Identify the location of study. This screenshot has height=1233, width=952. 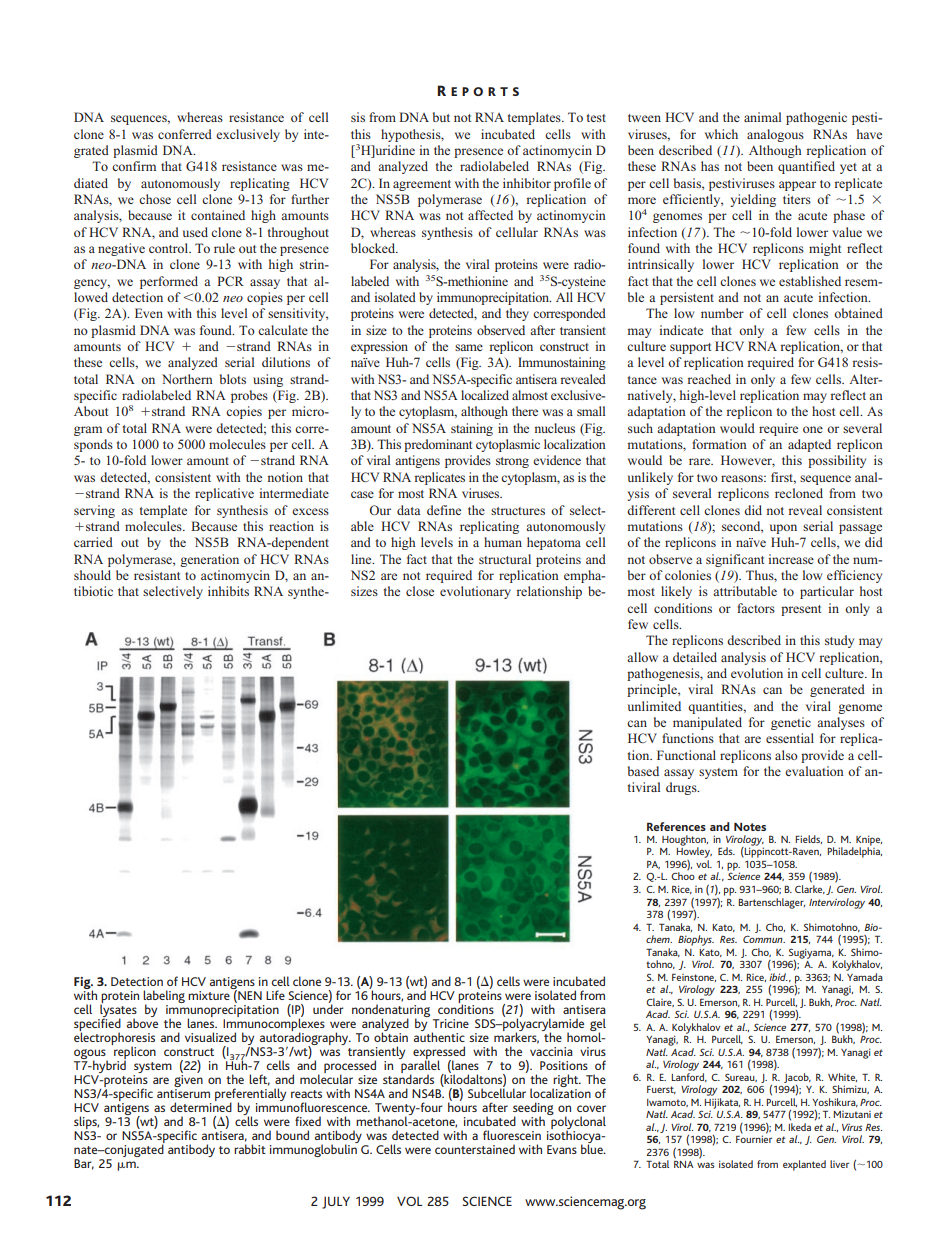
(839, 641).
